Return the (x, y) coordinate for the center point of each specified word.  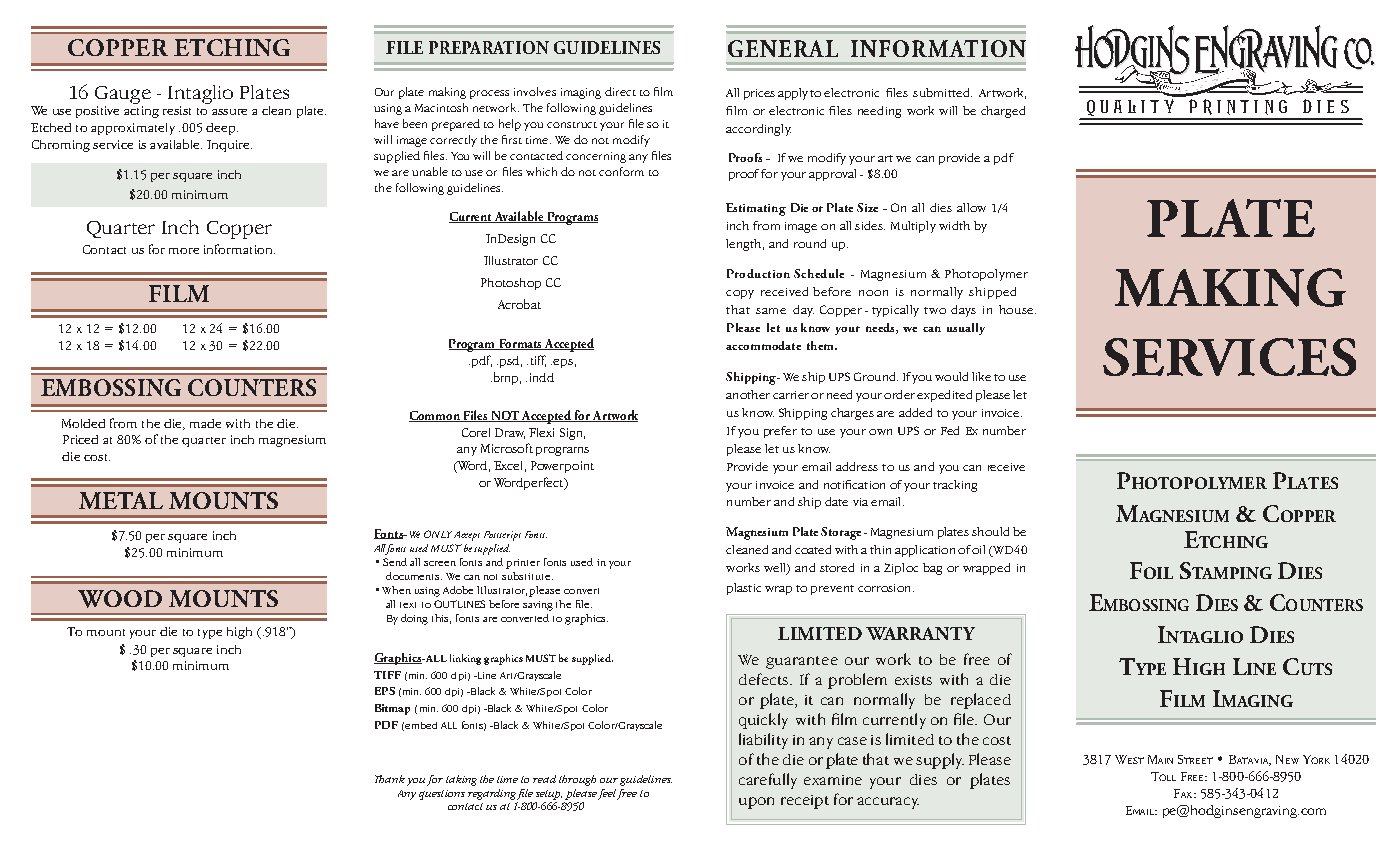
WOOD (120, 599)
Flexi (541, 432)
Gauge (123, 95)
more (184, 251)
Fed (950, 430)
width (954, 225)
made (205, 423)
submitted (942, 92)
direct (620, 91)
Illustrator (511, 260)
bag (932, 569)
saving (538, 606)
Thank (390, 779)
